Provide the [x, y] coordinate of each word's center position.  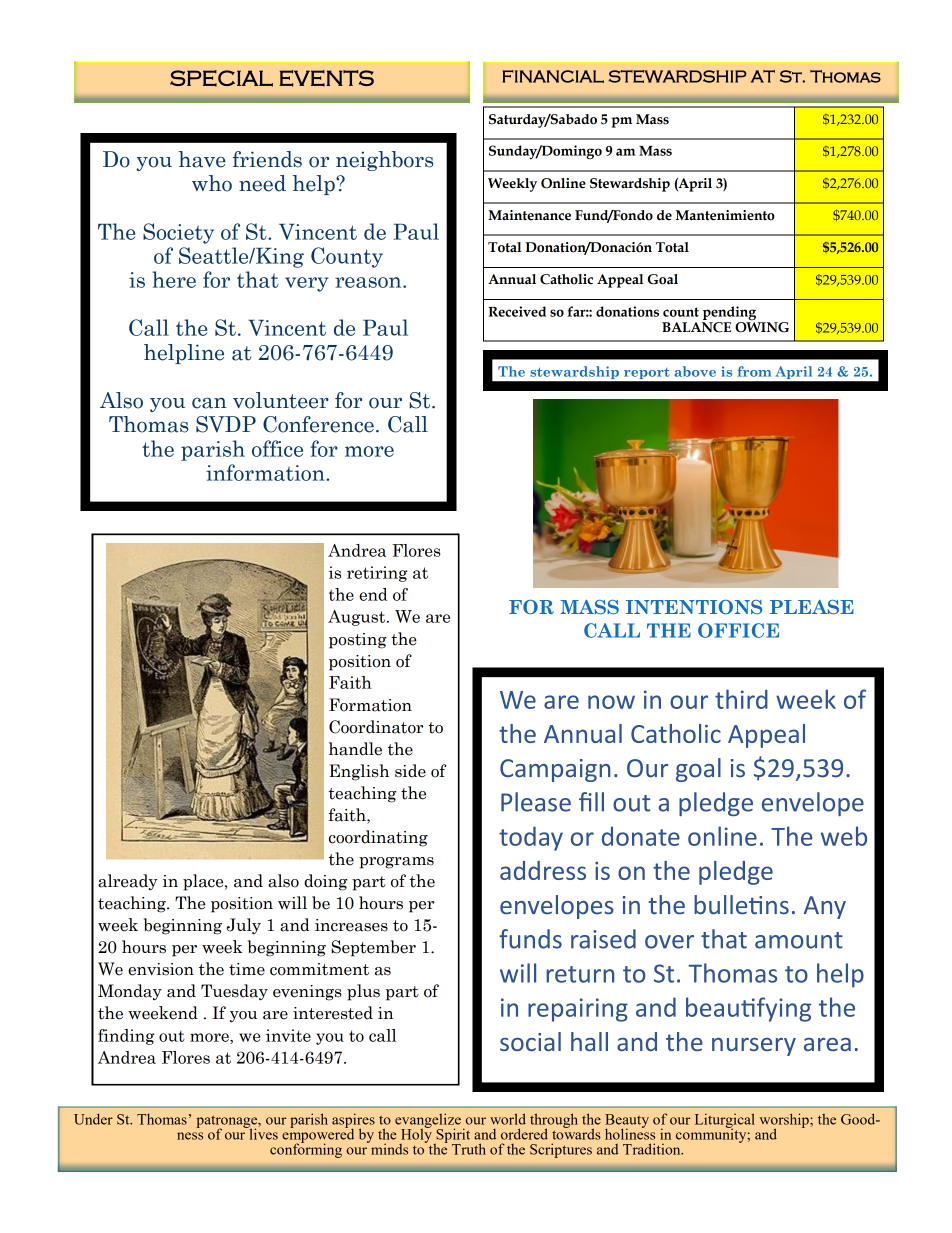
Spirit [452, 1136]
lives [262, 1133]
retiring [377, 574]
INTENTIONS [694, 607]
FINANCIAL [553, 76]
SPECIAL [221, 78]
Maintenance [529, 215]
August [358, 618]
